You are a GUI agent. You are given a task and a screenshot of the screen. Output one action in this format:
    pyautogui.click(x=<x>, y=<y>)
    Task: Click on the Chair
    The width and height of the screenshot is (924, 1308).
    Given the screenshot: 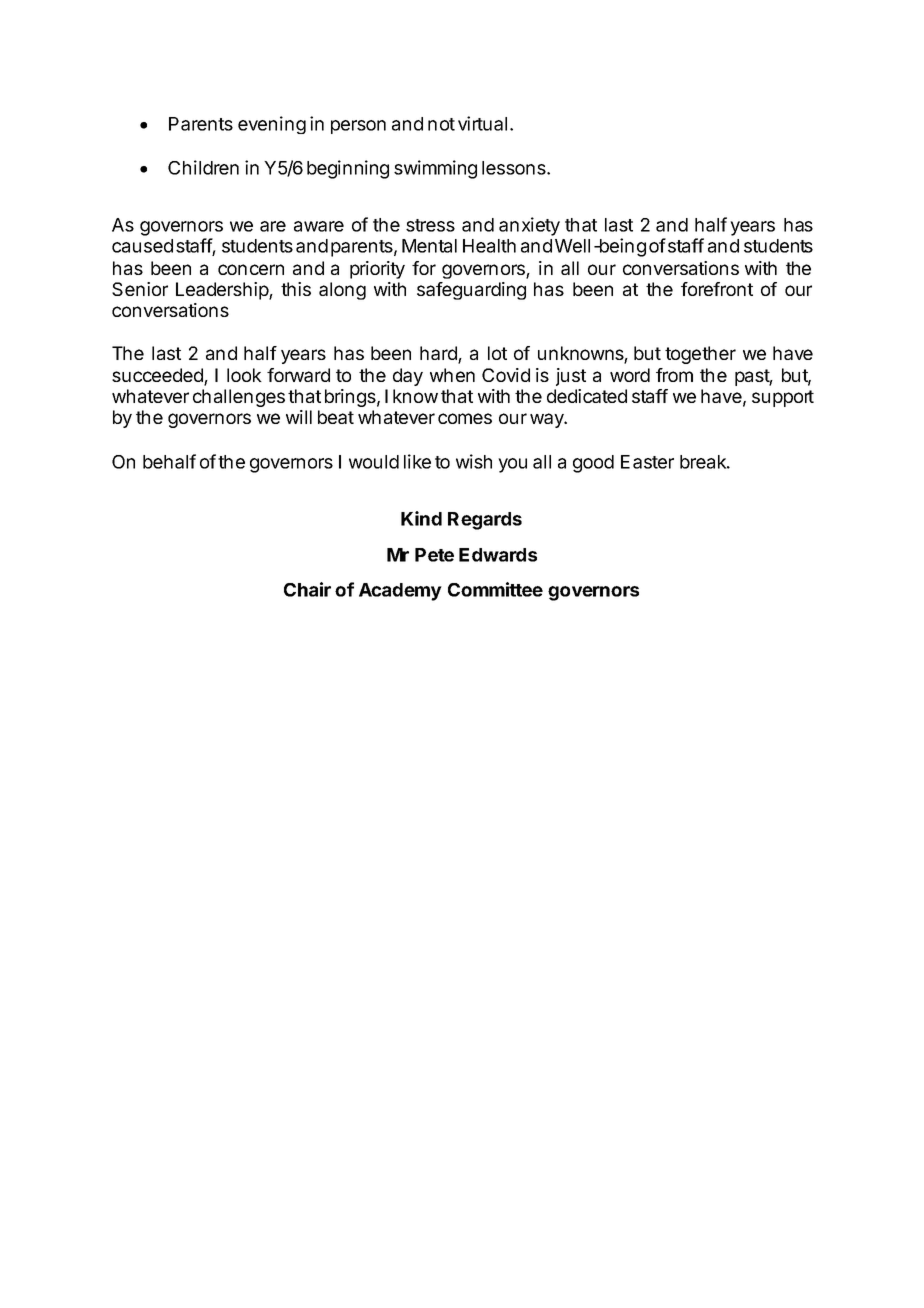 What is the action you would take?
    pyautogui.click(x=307, y=589)
